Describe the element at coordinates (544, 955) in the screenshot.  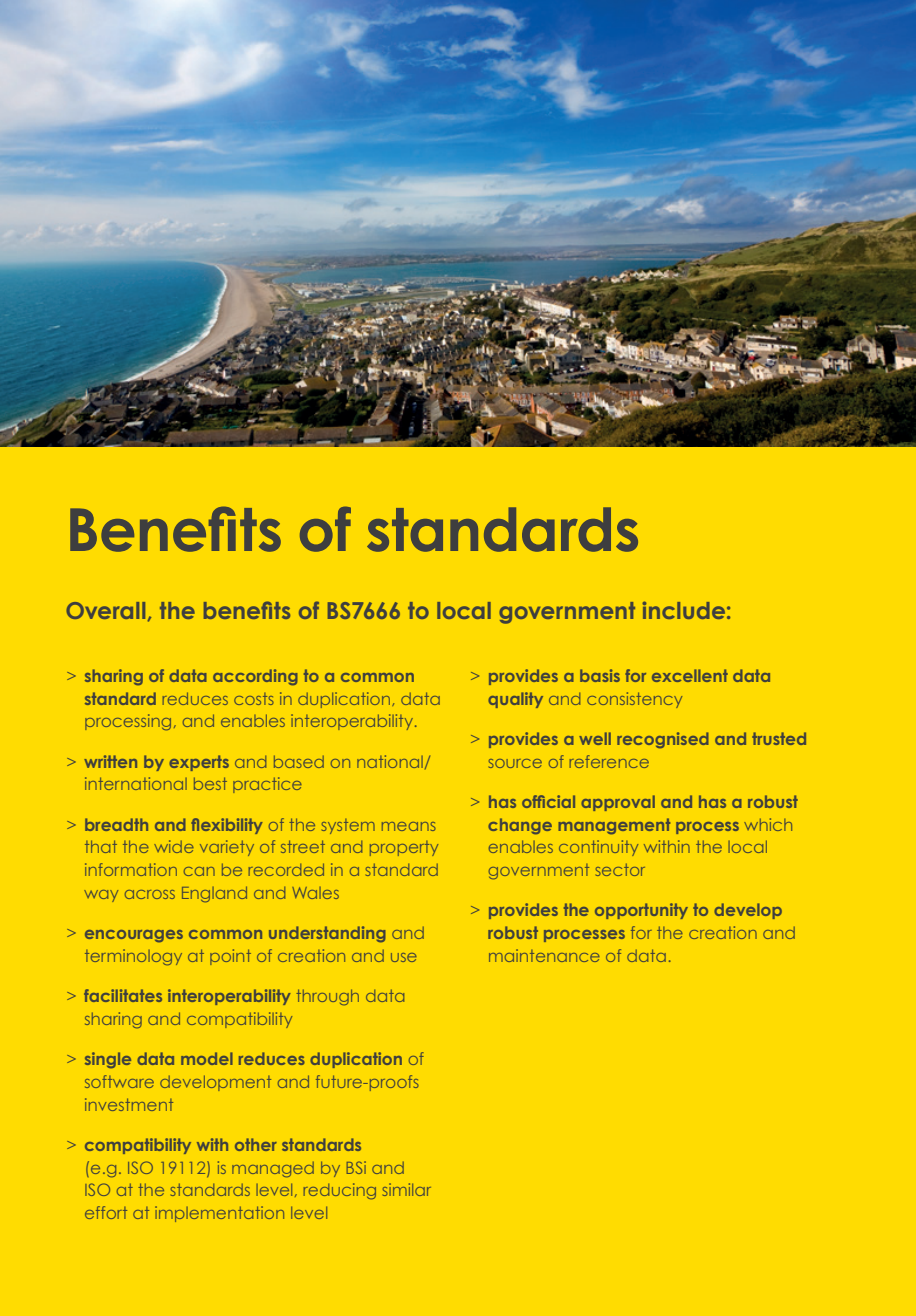
I see `maintenance` at that location.
